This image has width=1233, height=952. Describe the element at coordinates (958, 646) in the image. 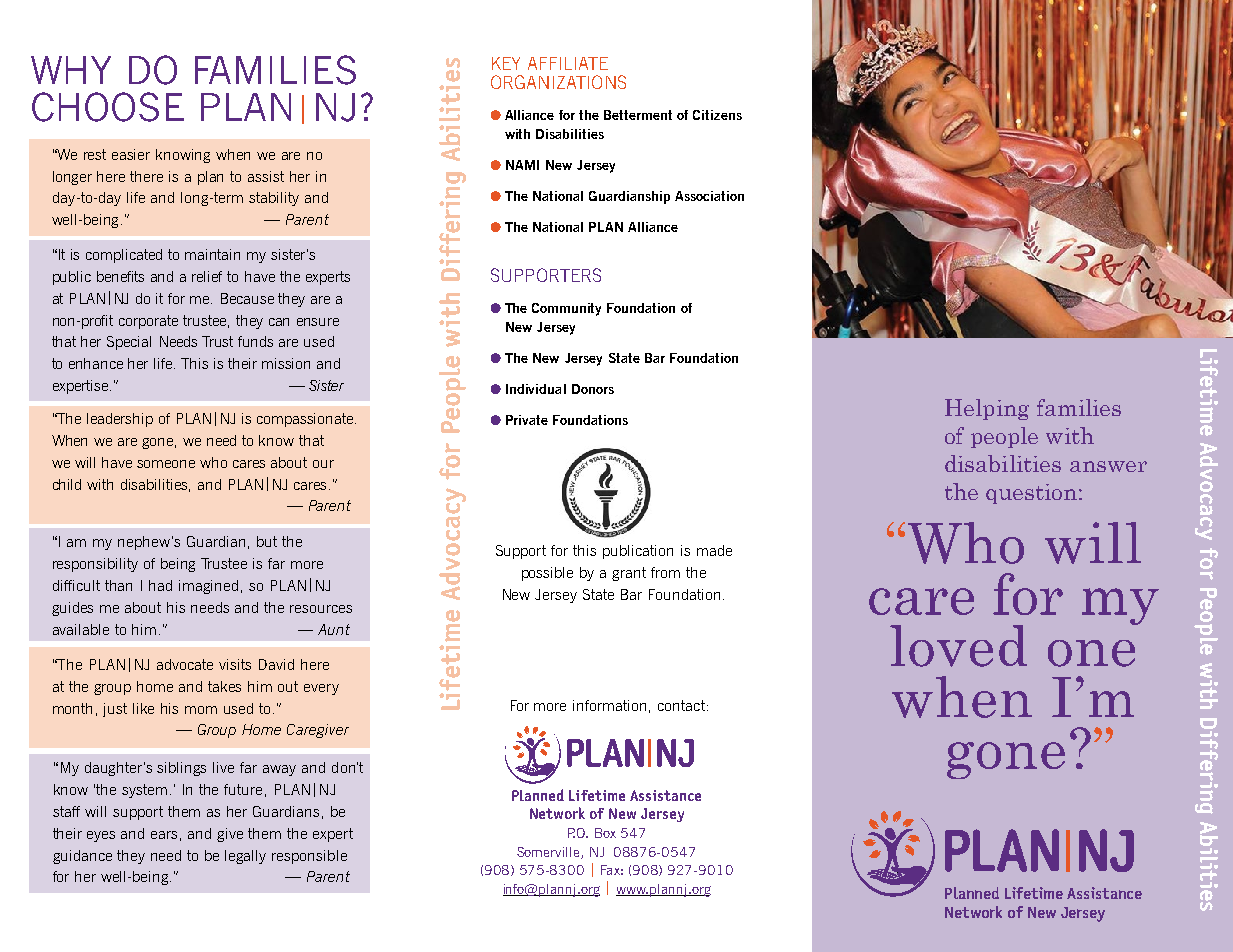

I see `loved` at that location.
